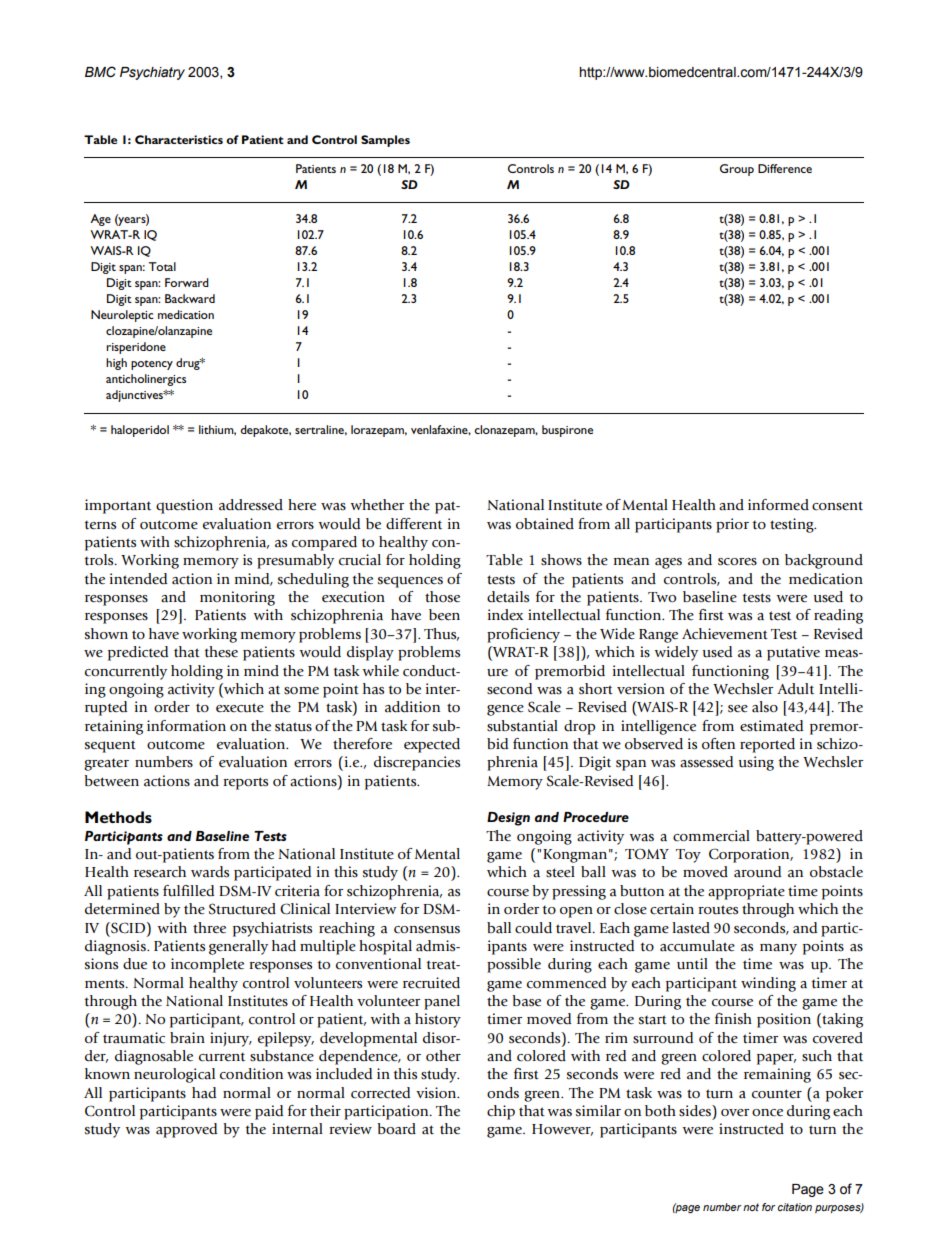 Image resolution: width=952 pixels, height=1237 pixels. I want to click on Backward, so click(190, 298).
